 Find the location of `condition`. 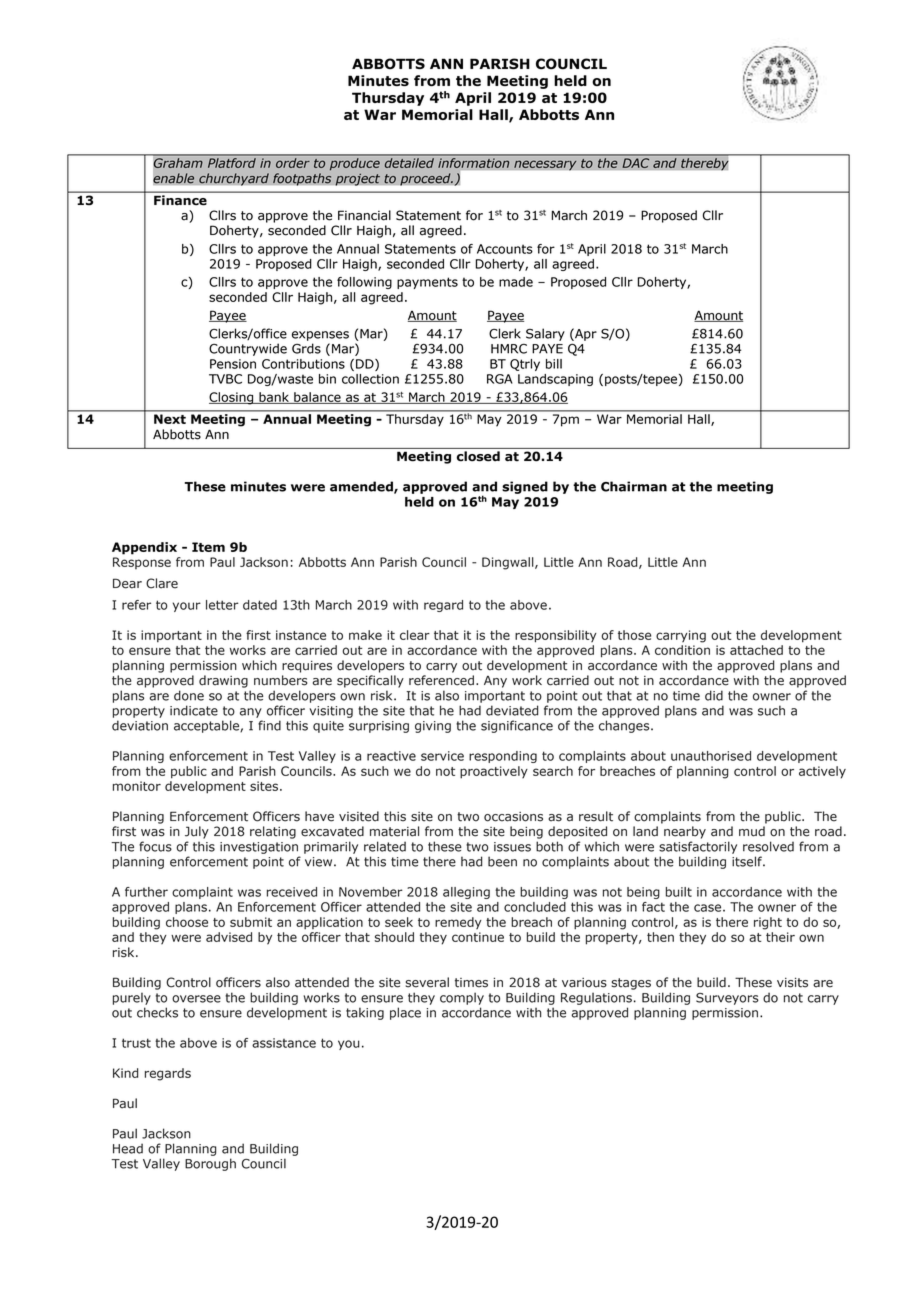

condition is located at coordinates (682, 650).
